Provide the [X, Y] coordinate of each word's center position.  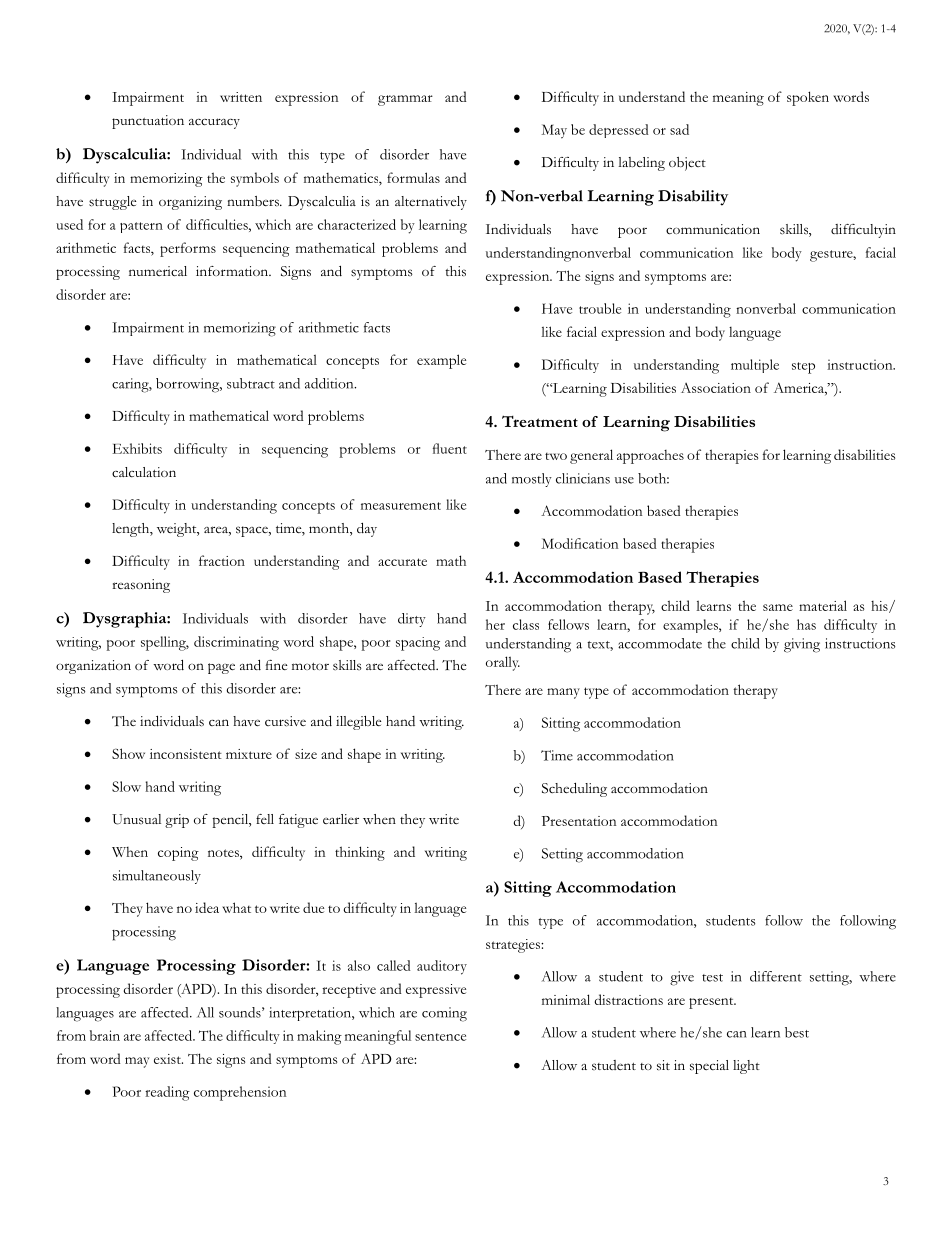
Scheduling [574, 790]
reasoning [141, 586]
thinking [360, 853]
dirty [412, 620]
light [746, 1067]
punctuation [148, 122]
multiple [755, 366]
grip [177, 821]
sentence [440, 1037]
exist [168, 1059]
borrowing [189, 385]
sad [679, 129]
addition [330, 383]
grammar [405, 100]
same [778, 607]
